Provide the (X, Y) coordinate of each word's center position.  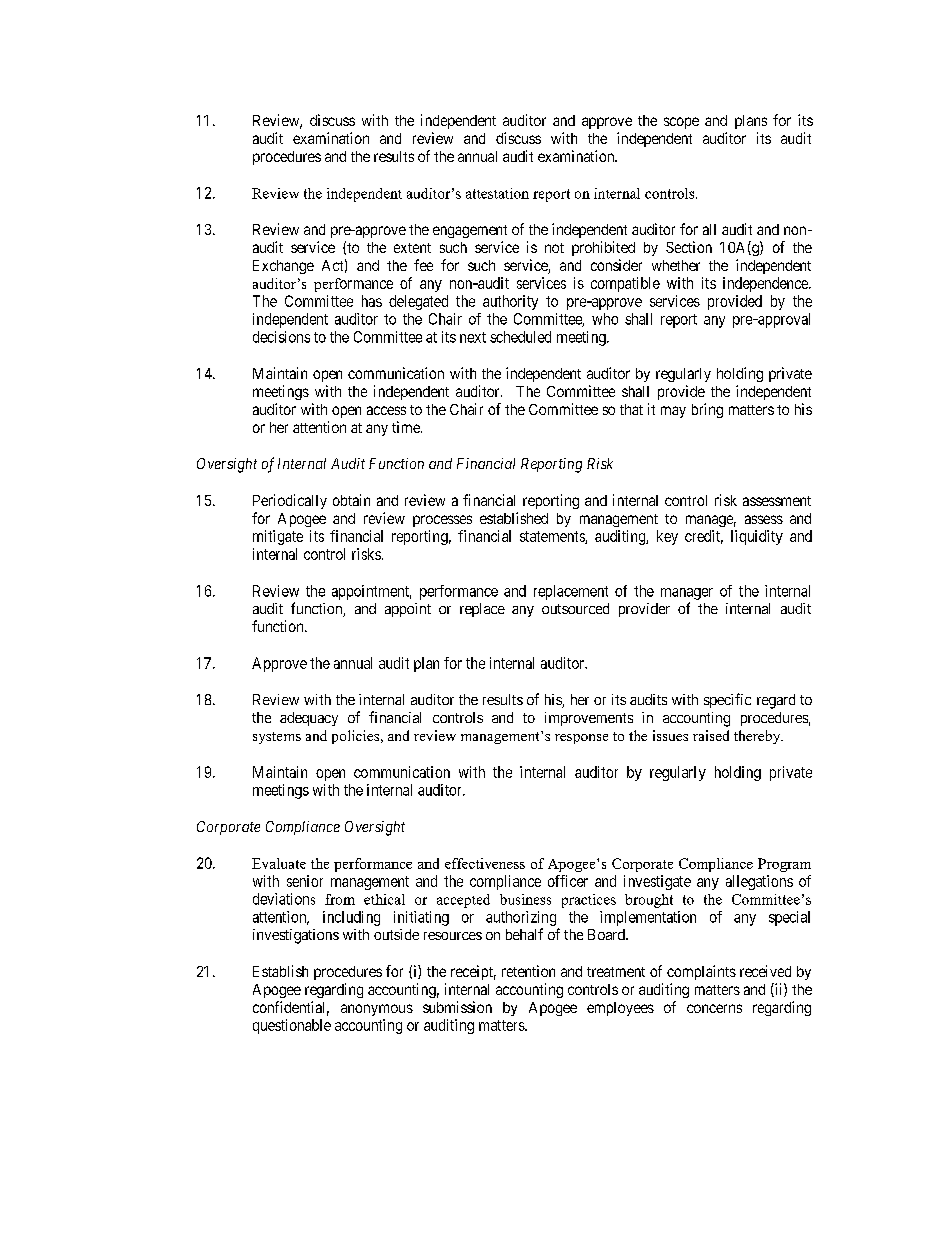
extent (412, 248)
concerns (714, 1008)
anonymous (377, 1010)
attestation (497, 193)
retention (528, 971)
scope (681, 123)
